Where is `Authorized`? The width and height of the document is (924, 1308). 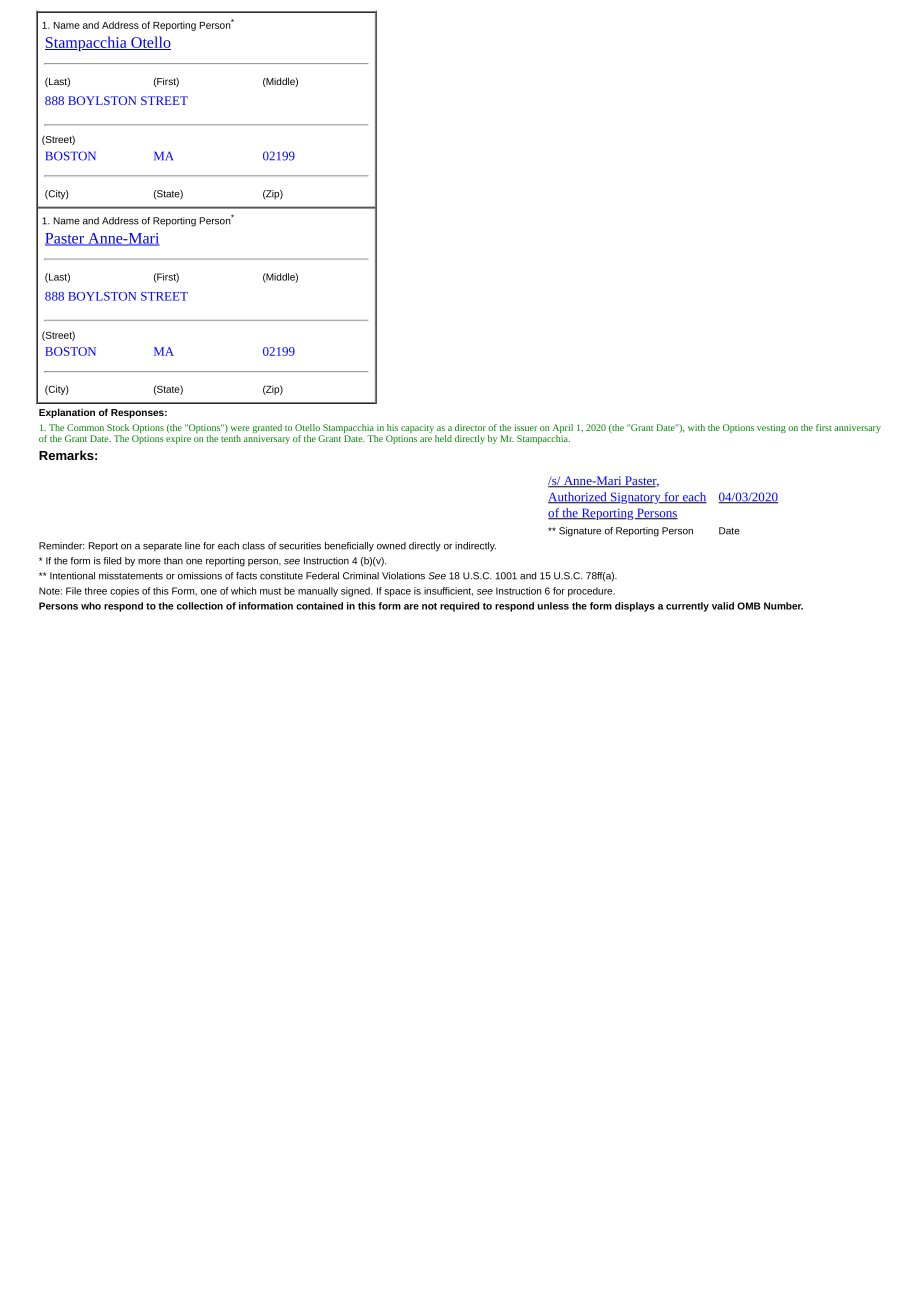 Authorized is located at coordinates (578, 498).
